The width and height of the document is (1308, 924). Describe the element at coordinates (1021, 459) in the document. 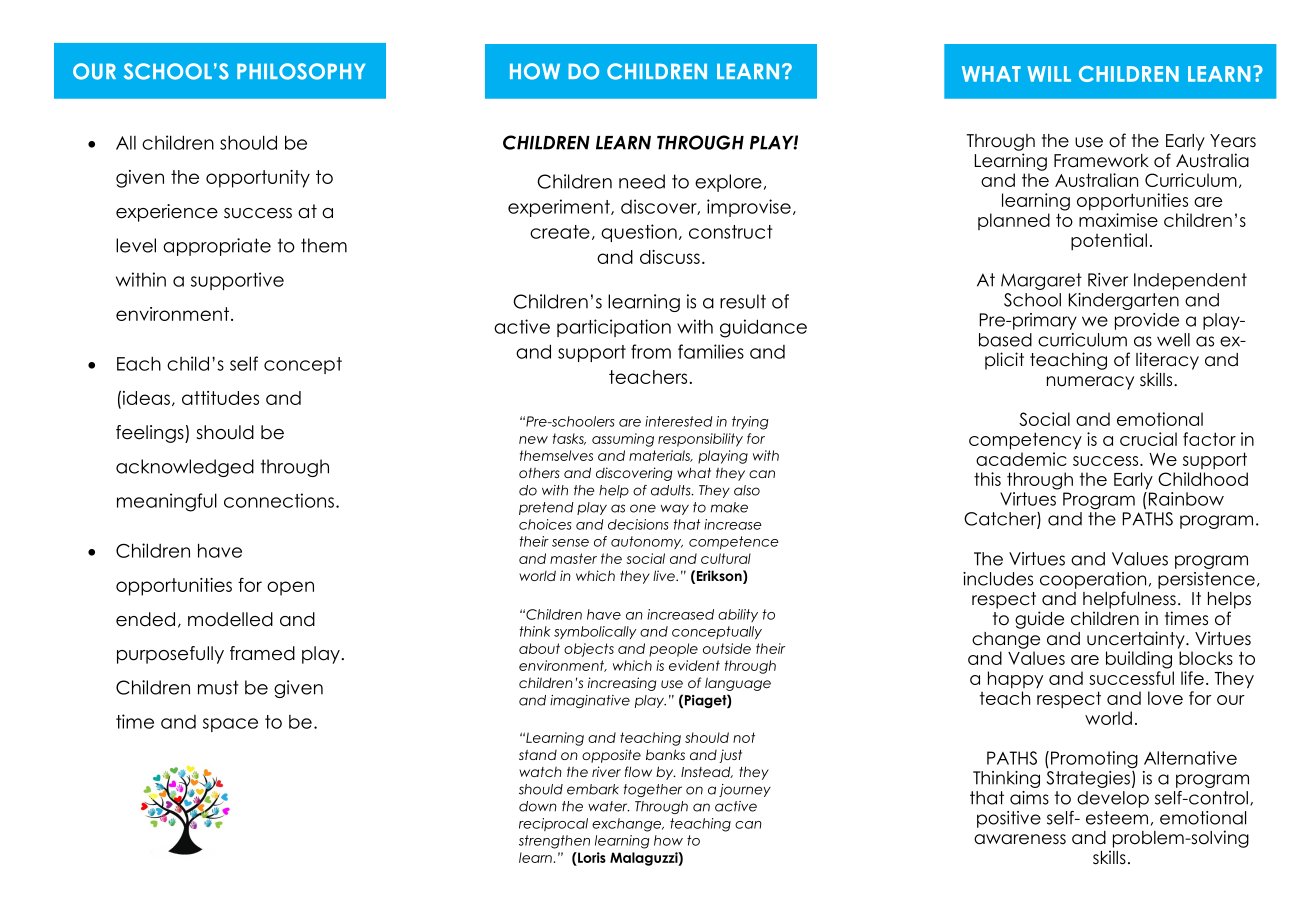

I see `academic` at that location.
